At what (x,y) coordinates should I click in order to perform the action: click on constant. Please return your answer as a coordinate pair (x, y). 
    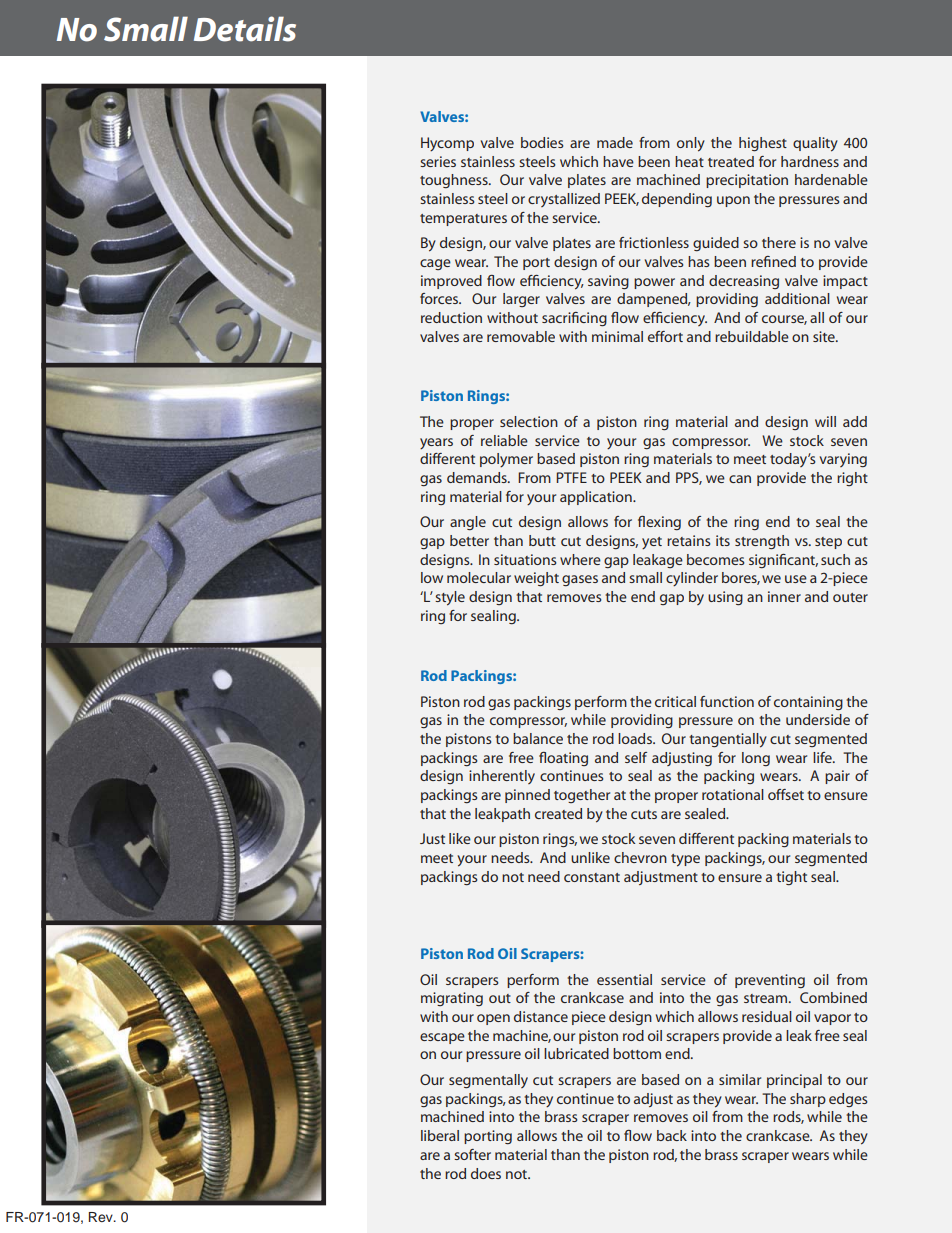
    Looking at the image, I should click on (592, 877).
